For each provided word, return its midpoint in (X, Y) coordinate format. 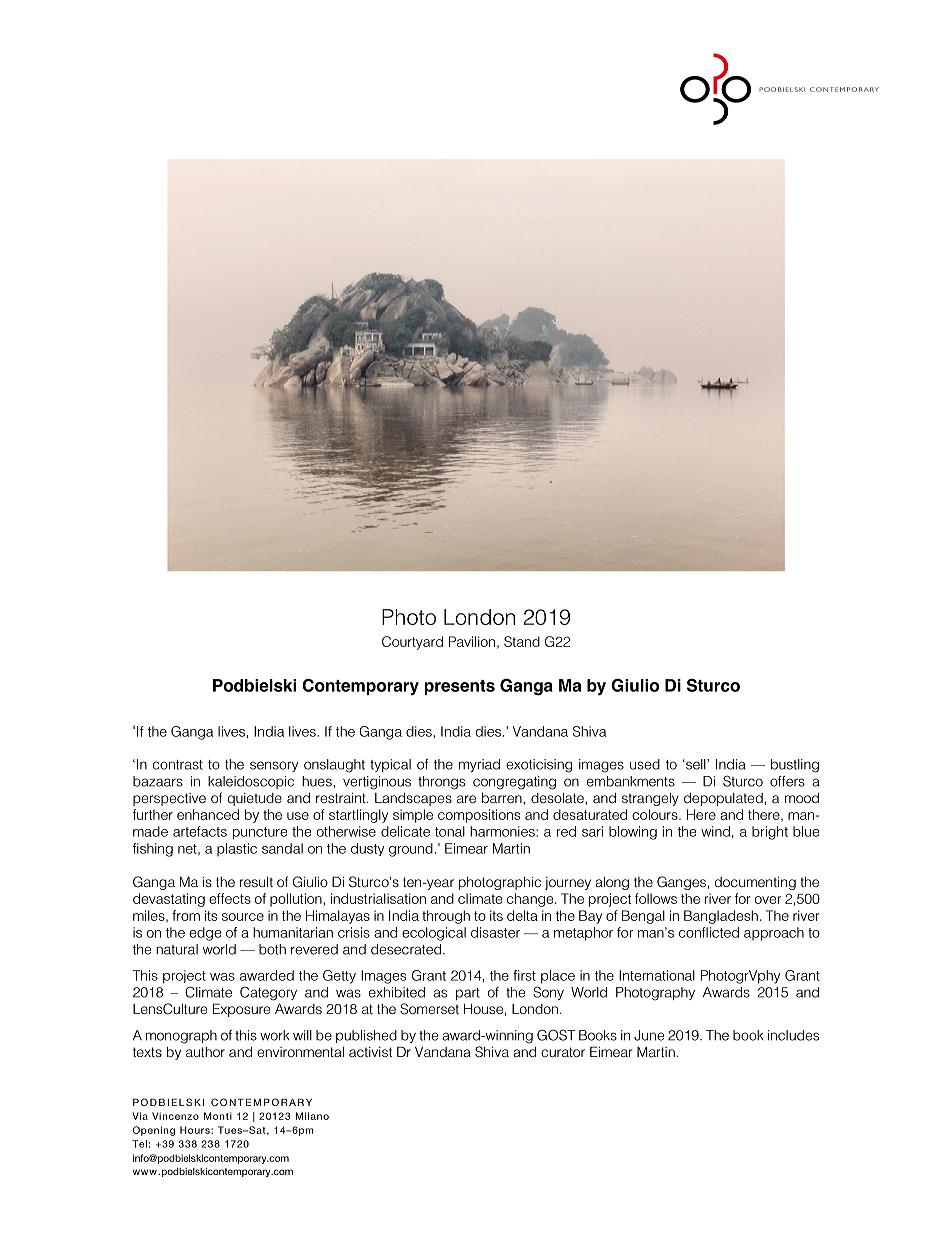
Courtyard (412, 643)
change (531, 900)
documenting (755, 883)
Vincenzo (175, 1116)
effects (230, 898)
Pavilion (472, 641)
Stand (522, 641)
